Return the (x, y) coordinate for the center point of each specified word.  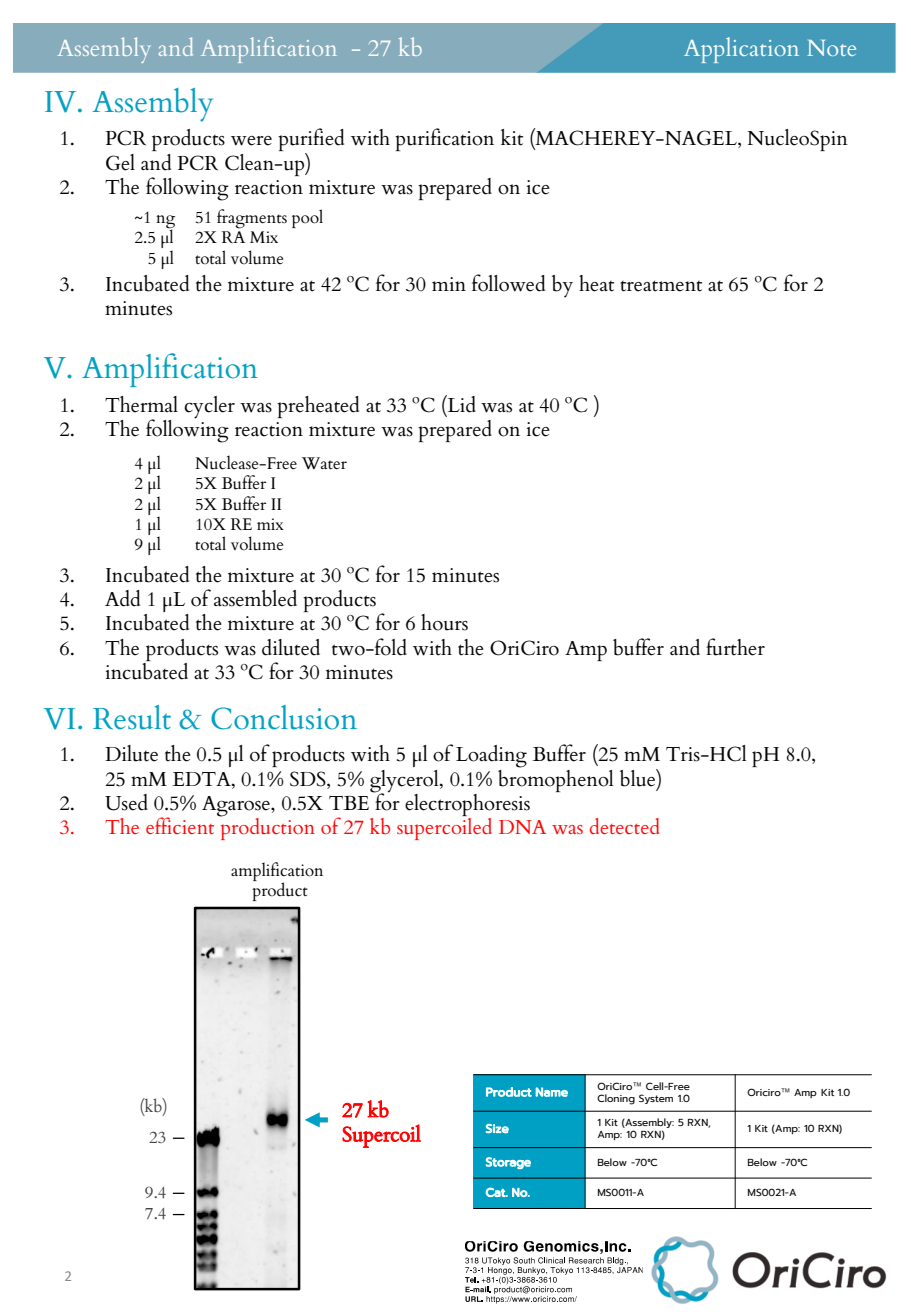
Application (741, 50)
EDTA (202, 779)
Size (497, 1128)
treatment (661, 286)
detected (624, 826)
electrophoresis (467, 805)
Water (324, 463)
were (251, 141)
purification (444, 139)
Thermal (141, 404)
